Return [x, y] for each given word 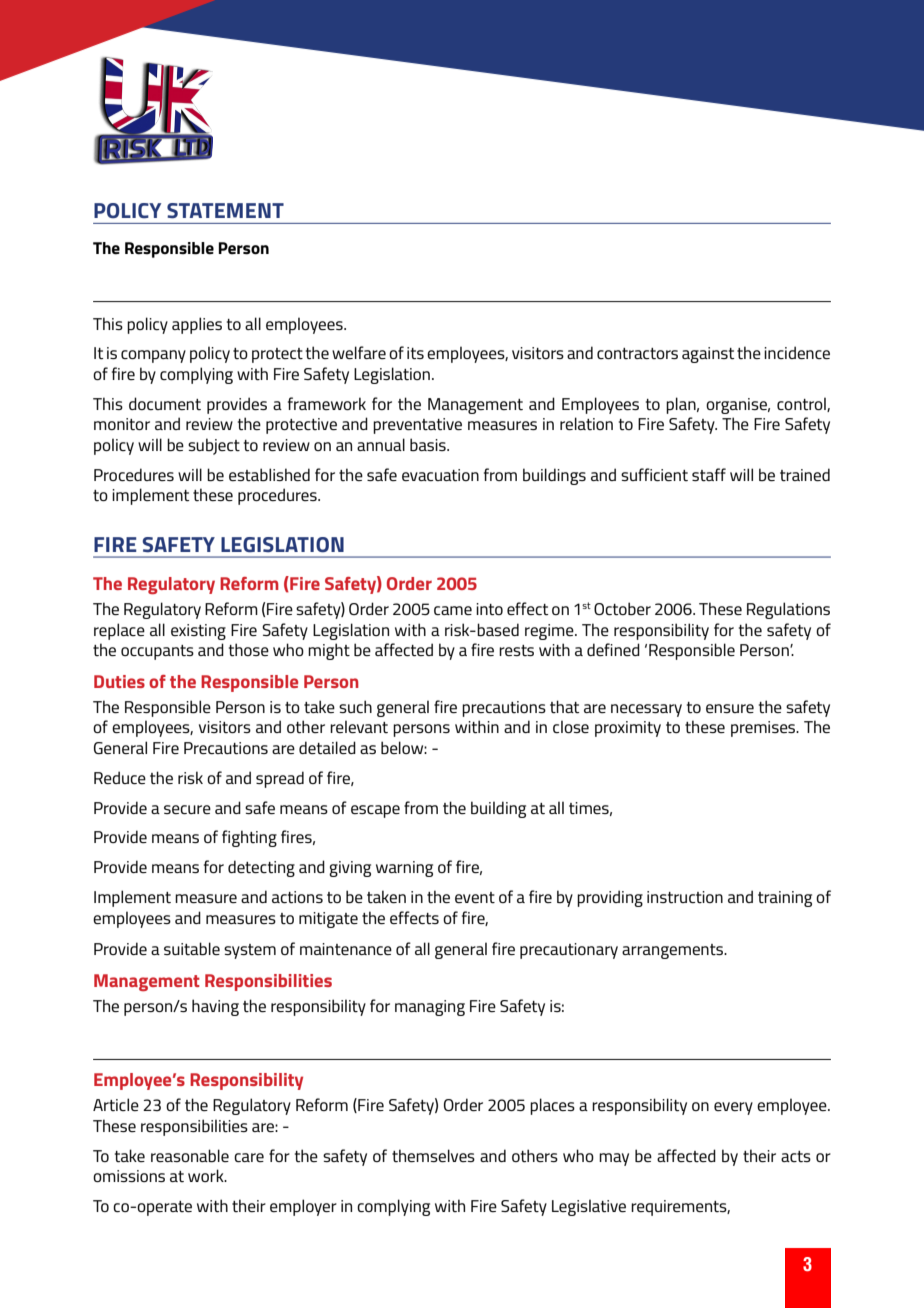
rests [516, 650]
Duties [119, 681]
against [708, 355]
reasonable [190, 1155]
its [415, 353]
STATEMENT [225, 211]
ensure [730, 708]
